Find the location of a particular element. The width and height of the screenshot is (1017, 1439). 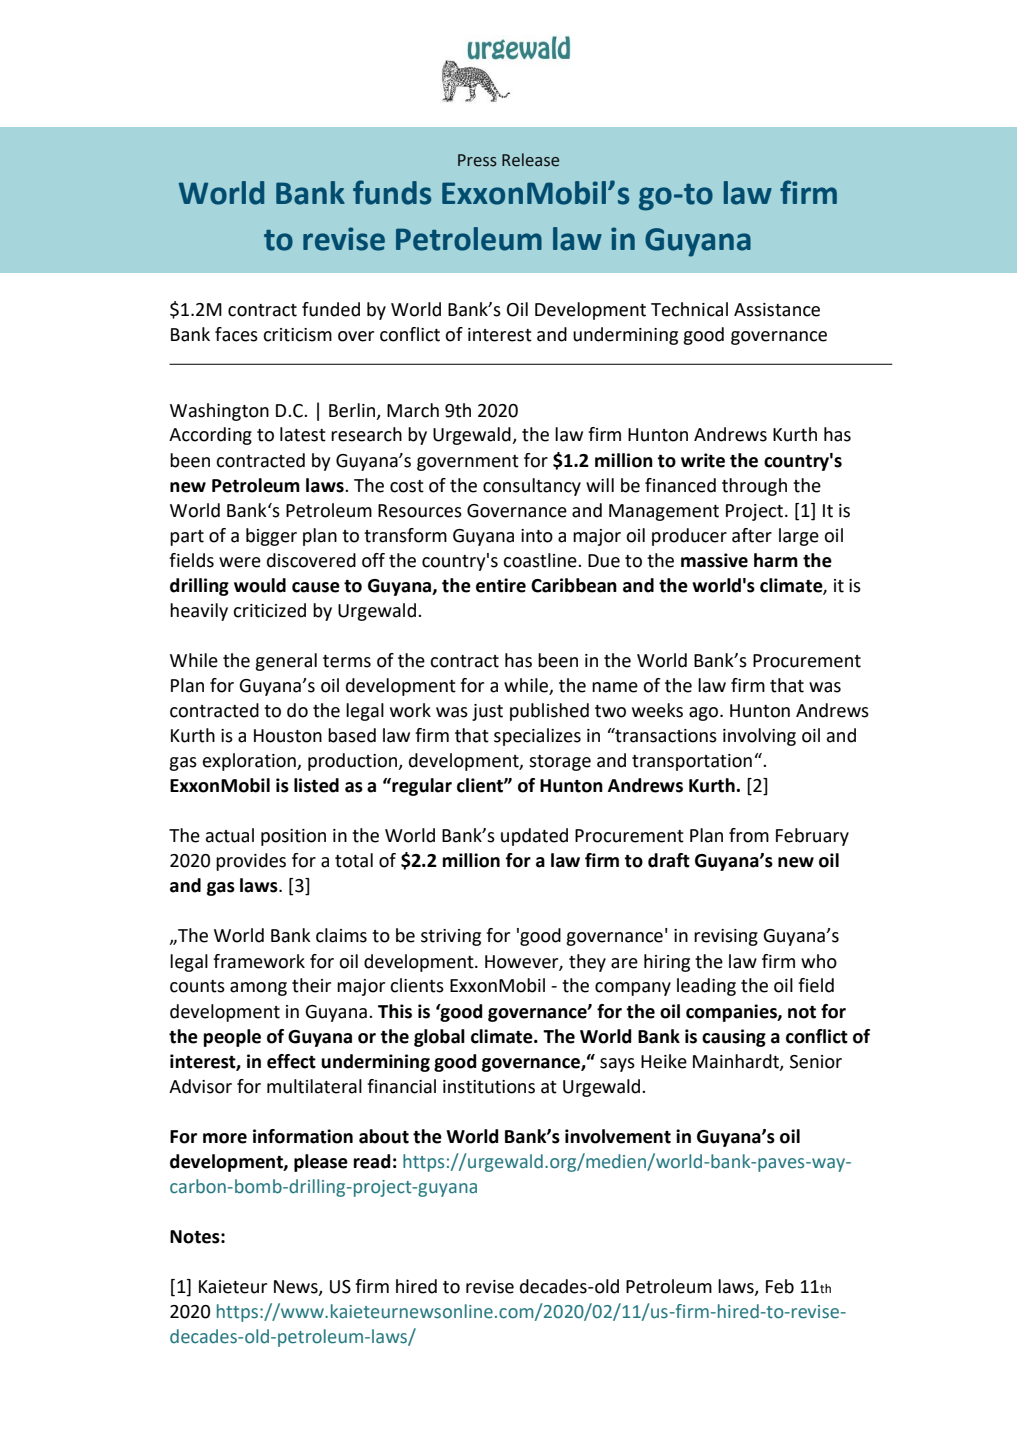

consultancy is located at coordinates (532, 487).
